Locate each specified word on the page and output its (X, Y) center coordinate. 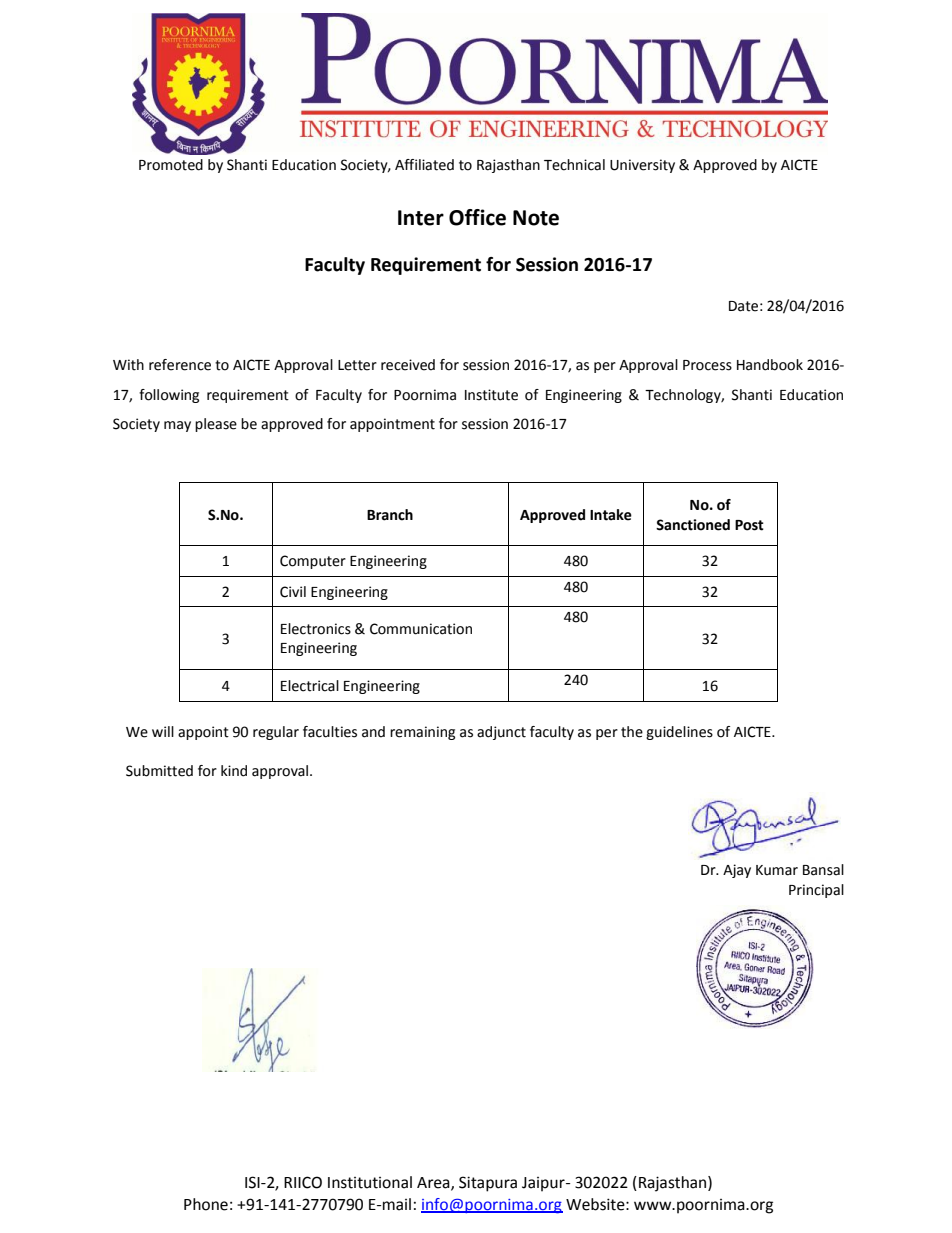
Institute (491, 395)
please (216, 425)
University (642, 166)
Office (477, 217)
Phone (206, 1204)
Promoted (171, 165)
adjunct (501, 733)
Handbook (770, 365)
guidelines (679, 733)
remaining (422, 733)
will (163, 731)
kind (234, 771)
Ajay (737, 871)
